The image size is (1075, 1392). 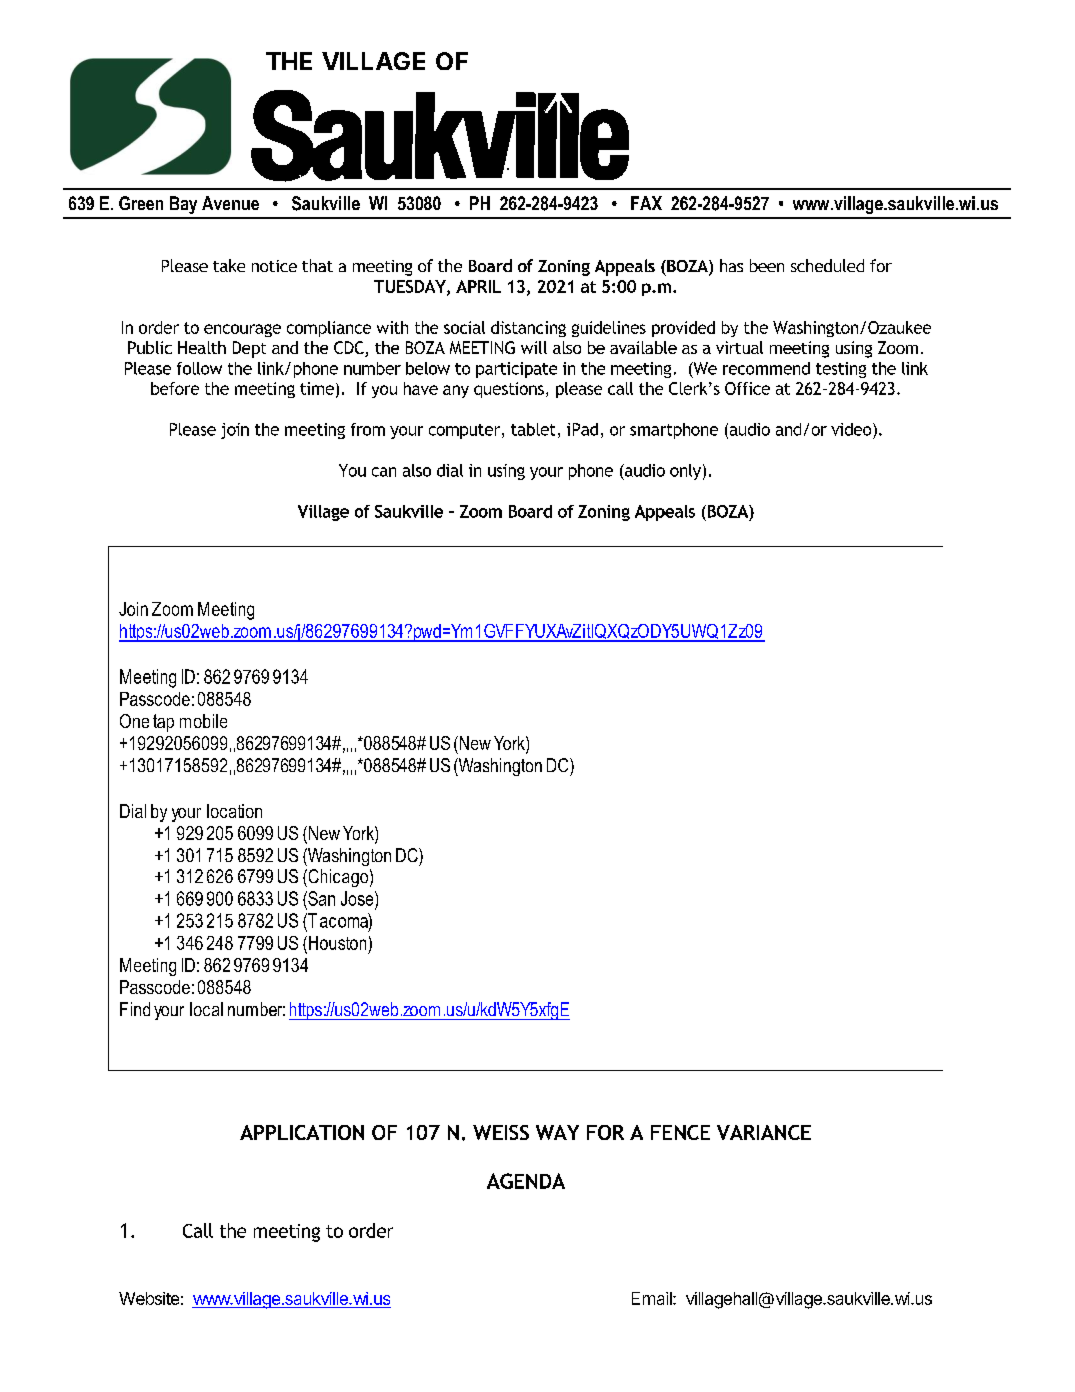 What do you see at coordinates (852, 429) in the image?
I see `video` at bounding box center [852, 429].
